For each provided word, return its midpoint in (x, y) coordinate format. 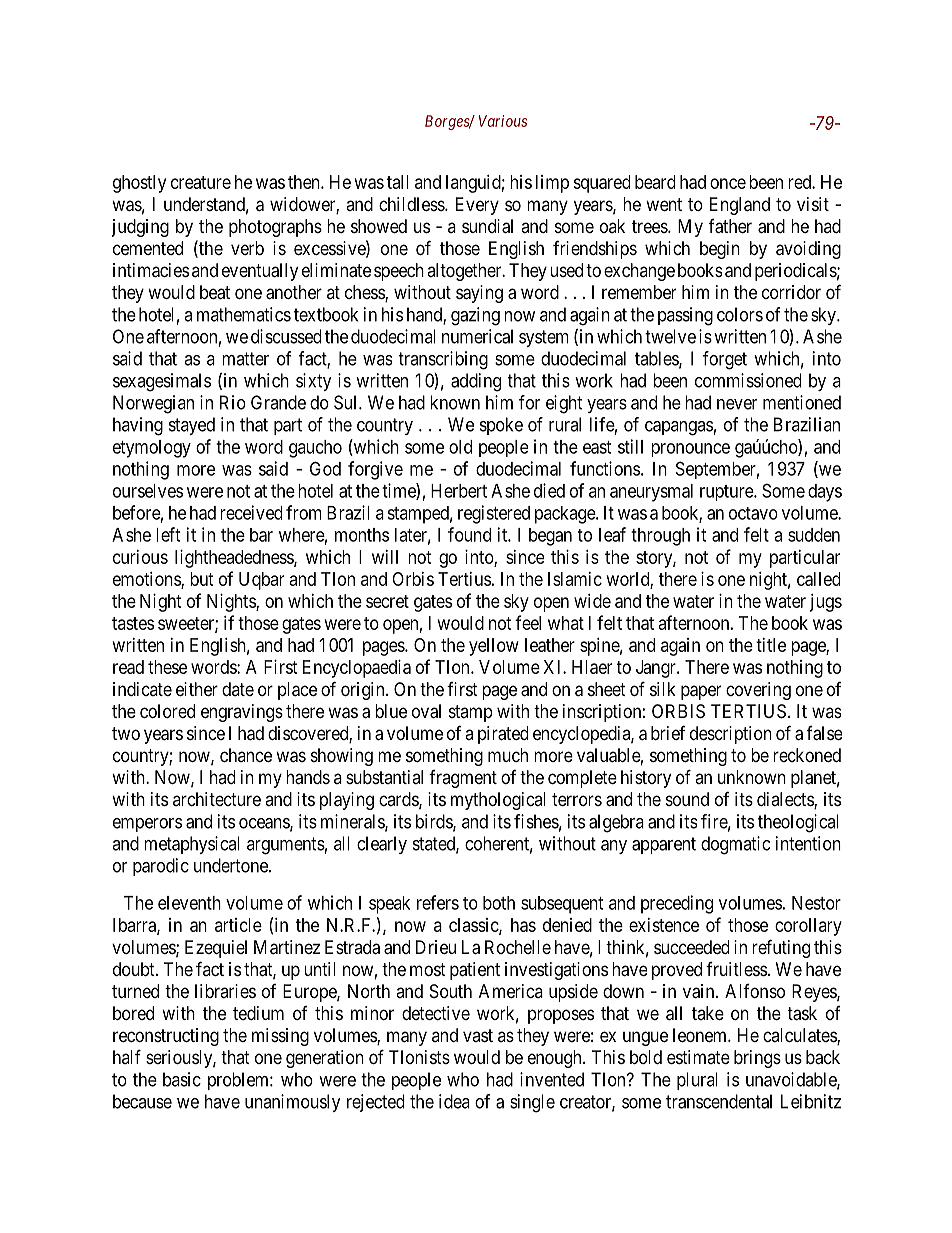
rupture (727, 493)
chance (246, 755)
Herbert (459, 491)
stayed (192, 426)
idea (454, 1101)
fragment (463, 779)
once (728, 183)
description (731, 735)
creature (201, 182)
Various (503, 121)
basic (182, 1079)
